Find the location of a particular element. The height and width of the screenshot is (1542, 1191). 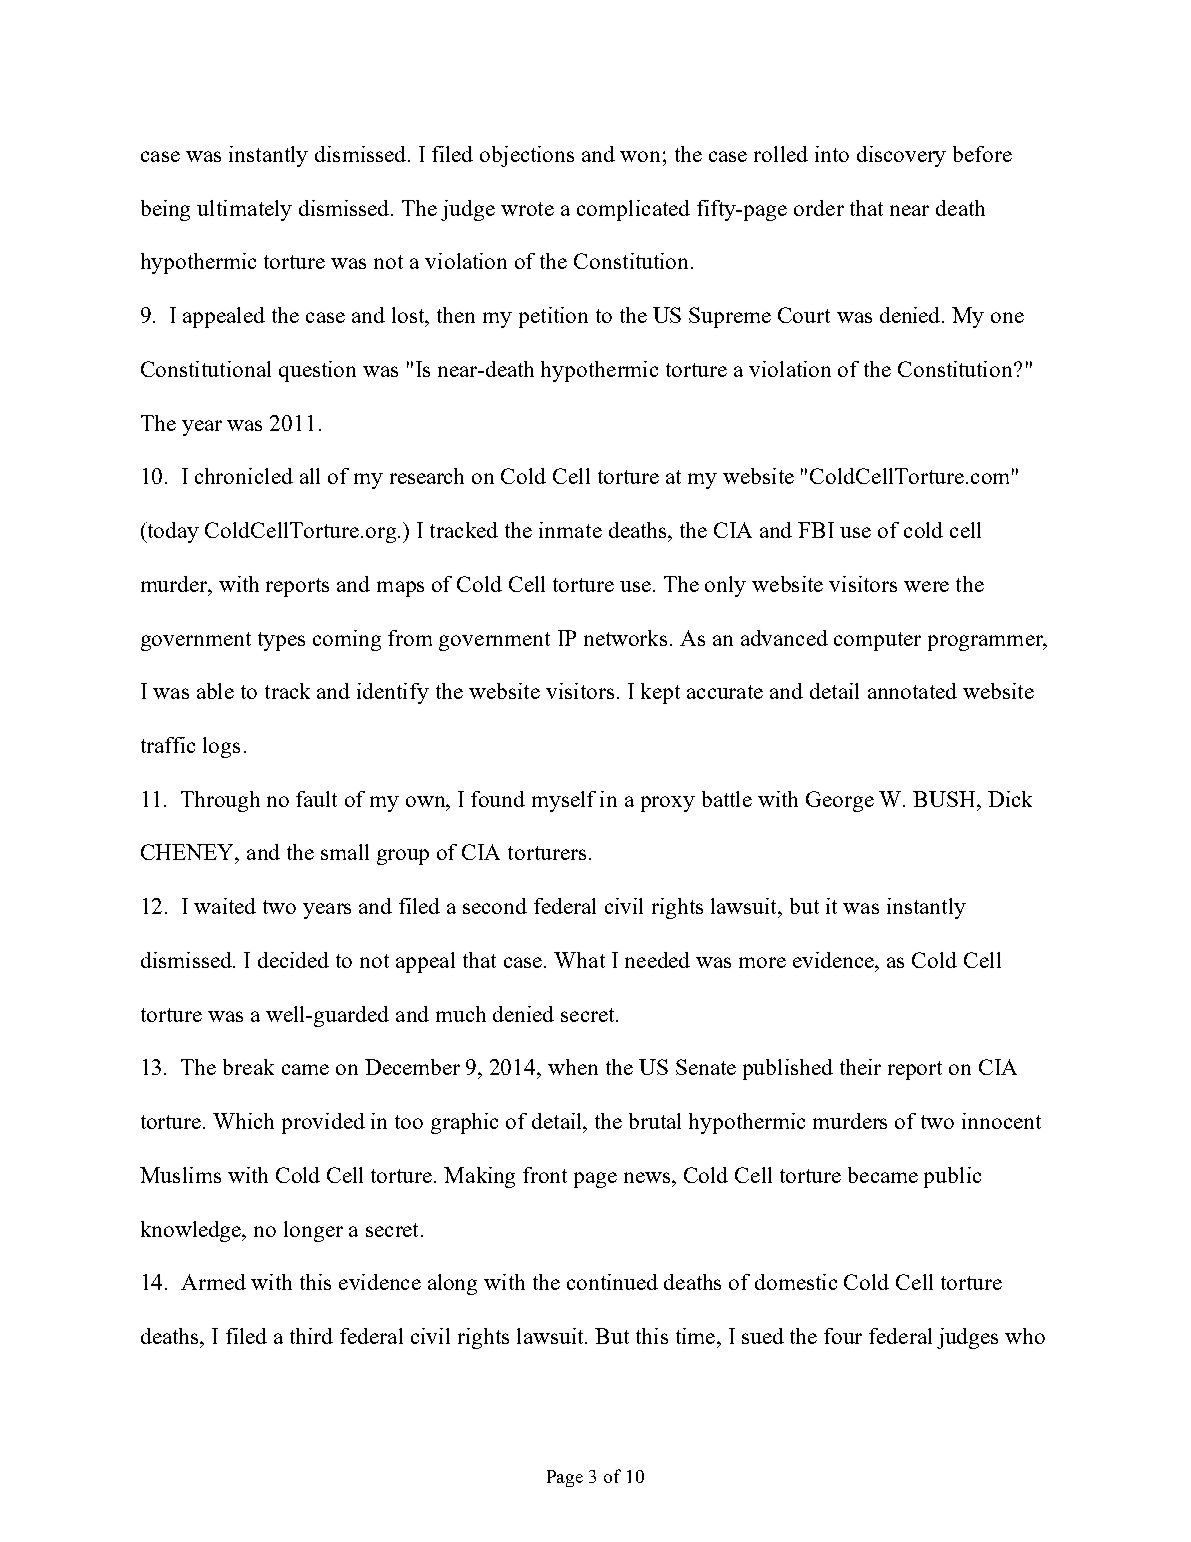

continued is located at coordinates (612, 1282).
